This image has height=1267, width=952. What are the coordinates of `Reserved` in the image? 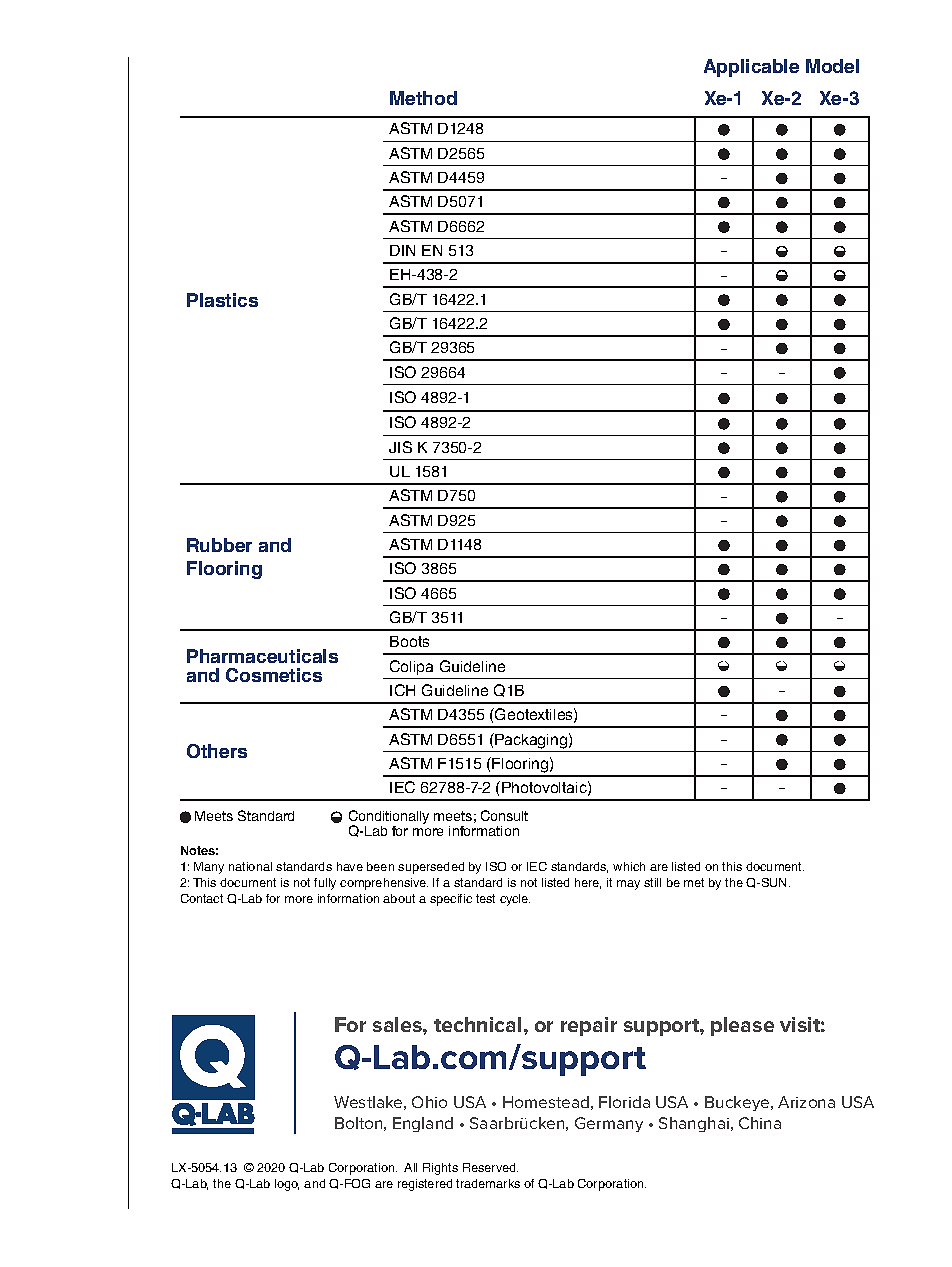 It's located at (490, 1167).
